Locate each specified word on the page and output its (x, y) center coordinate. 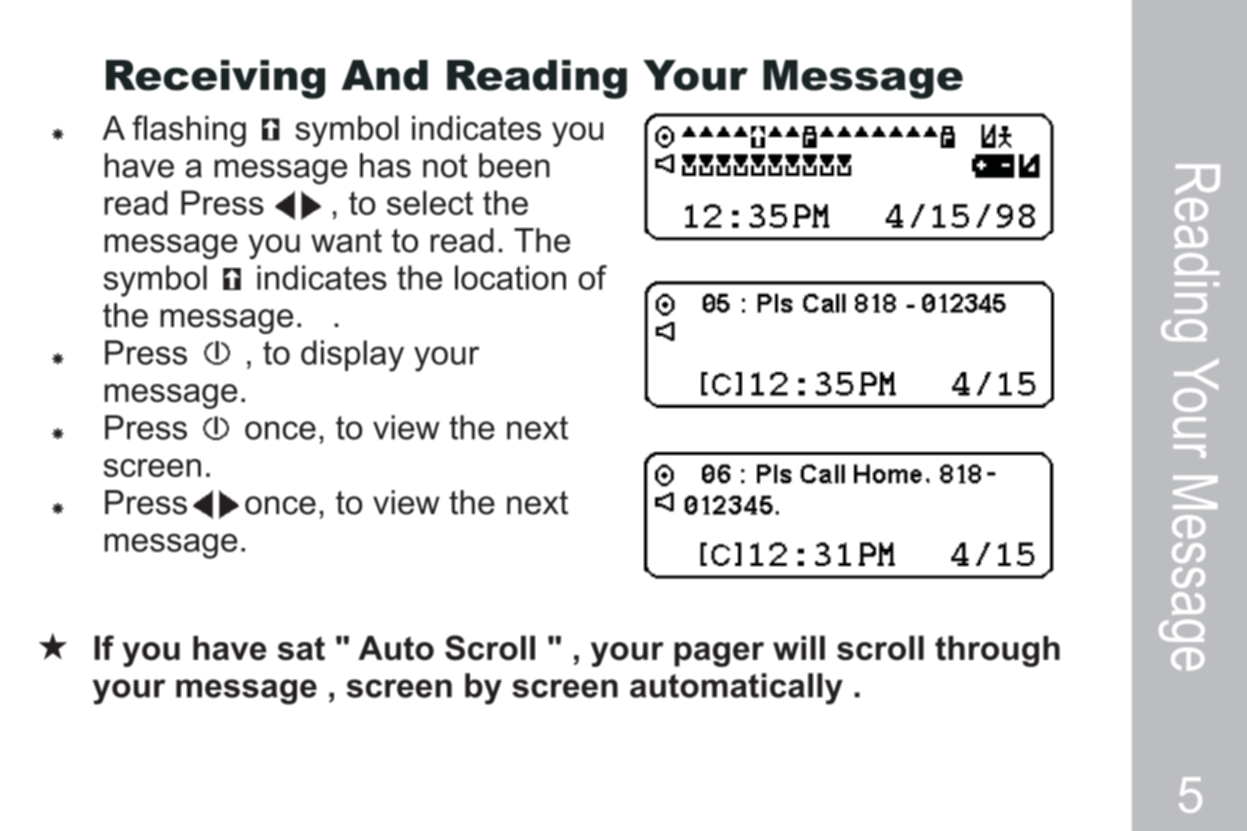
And (385, 75)
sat (301, 649)
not (445, 166)
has (385, 165)
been (514, 165)
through (997, 651)
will (799, 647)
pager (719, 654)
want (346, 241)
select (430, 202)
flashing (189, 131)
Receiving (215, 79)
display (352, 356)
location (510, 277)
